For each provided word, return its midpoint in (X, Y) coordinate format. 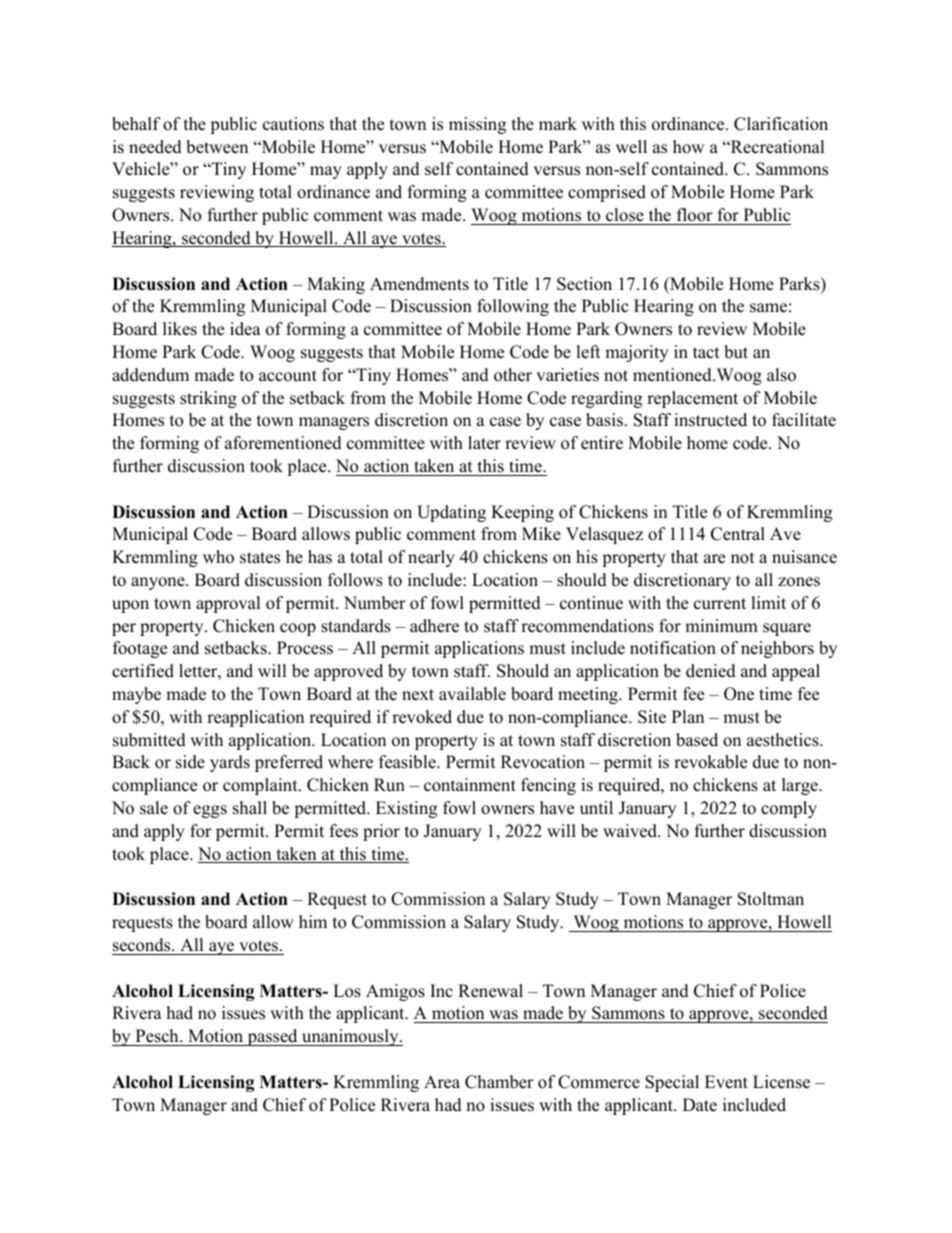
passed (272, 1037)
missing (477, 125)
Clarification (781, 124)
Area (442, 1082)
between (217, 147)
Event (726, 1082)
